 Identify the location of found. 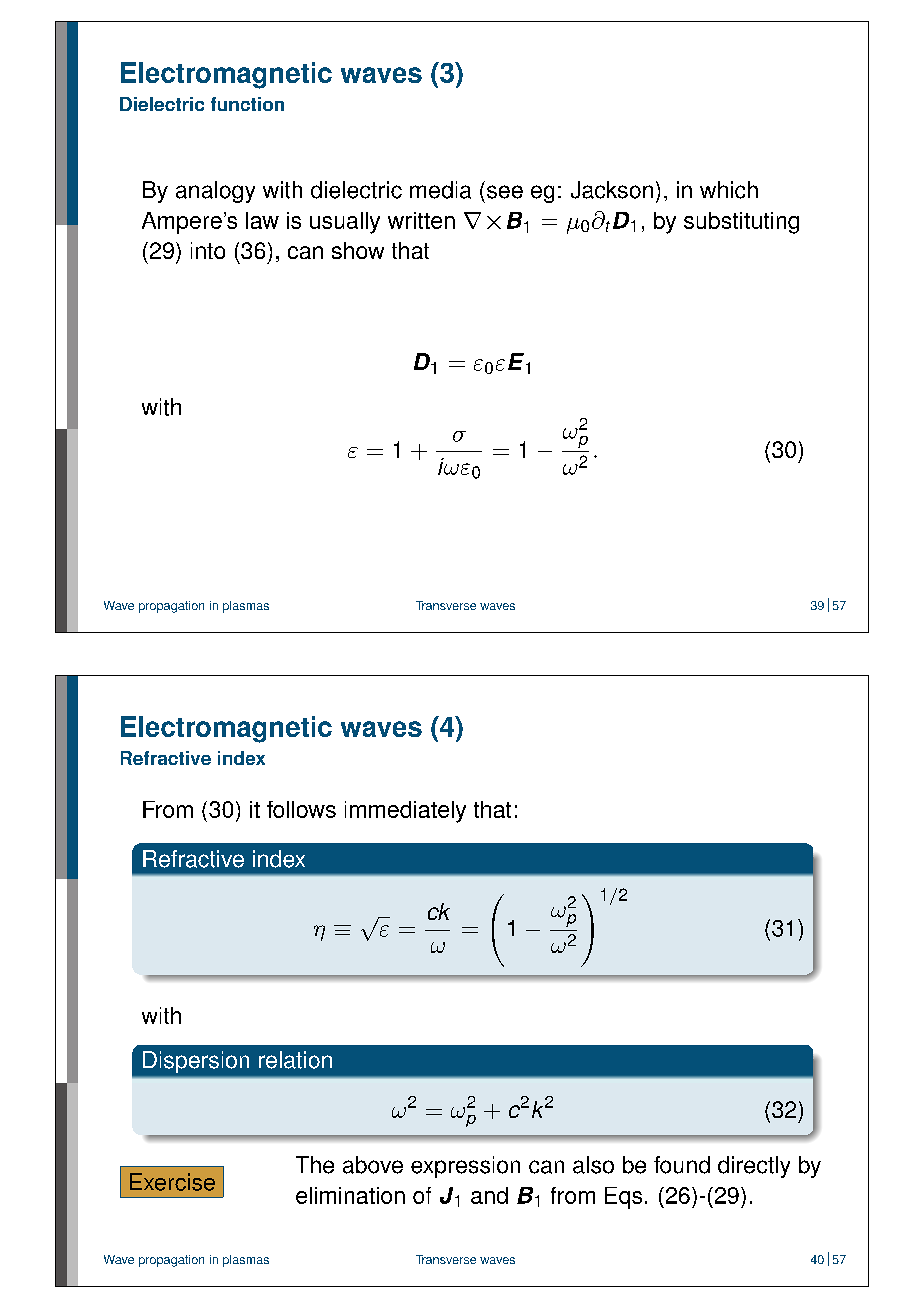
(682, 1165).
